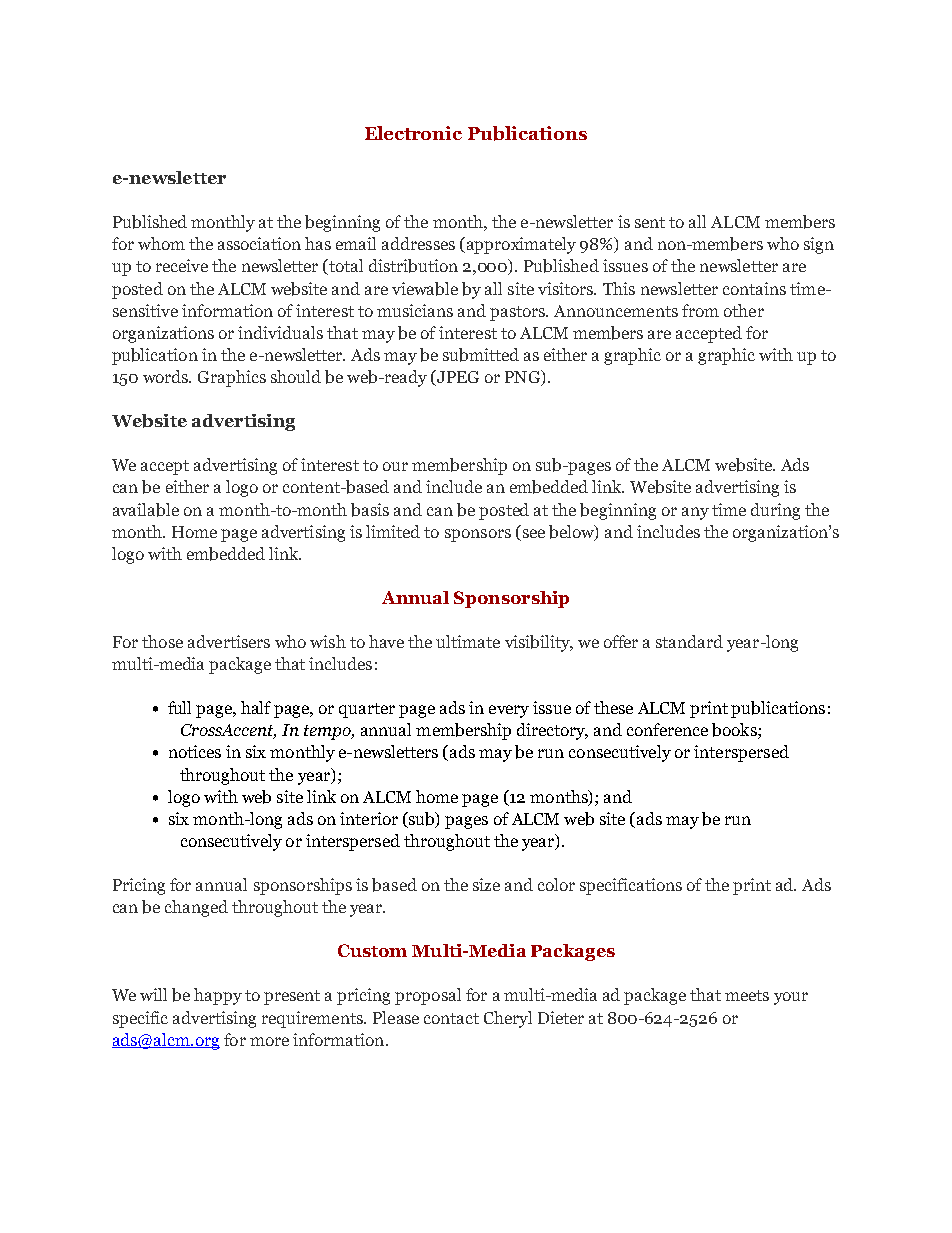 This image has height=1233, width=952. What do you see at coordinates (229, 641) in the image?
I see `advertisers` at bounding box center [229, 641].
